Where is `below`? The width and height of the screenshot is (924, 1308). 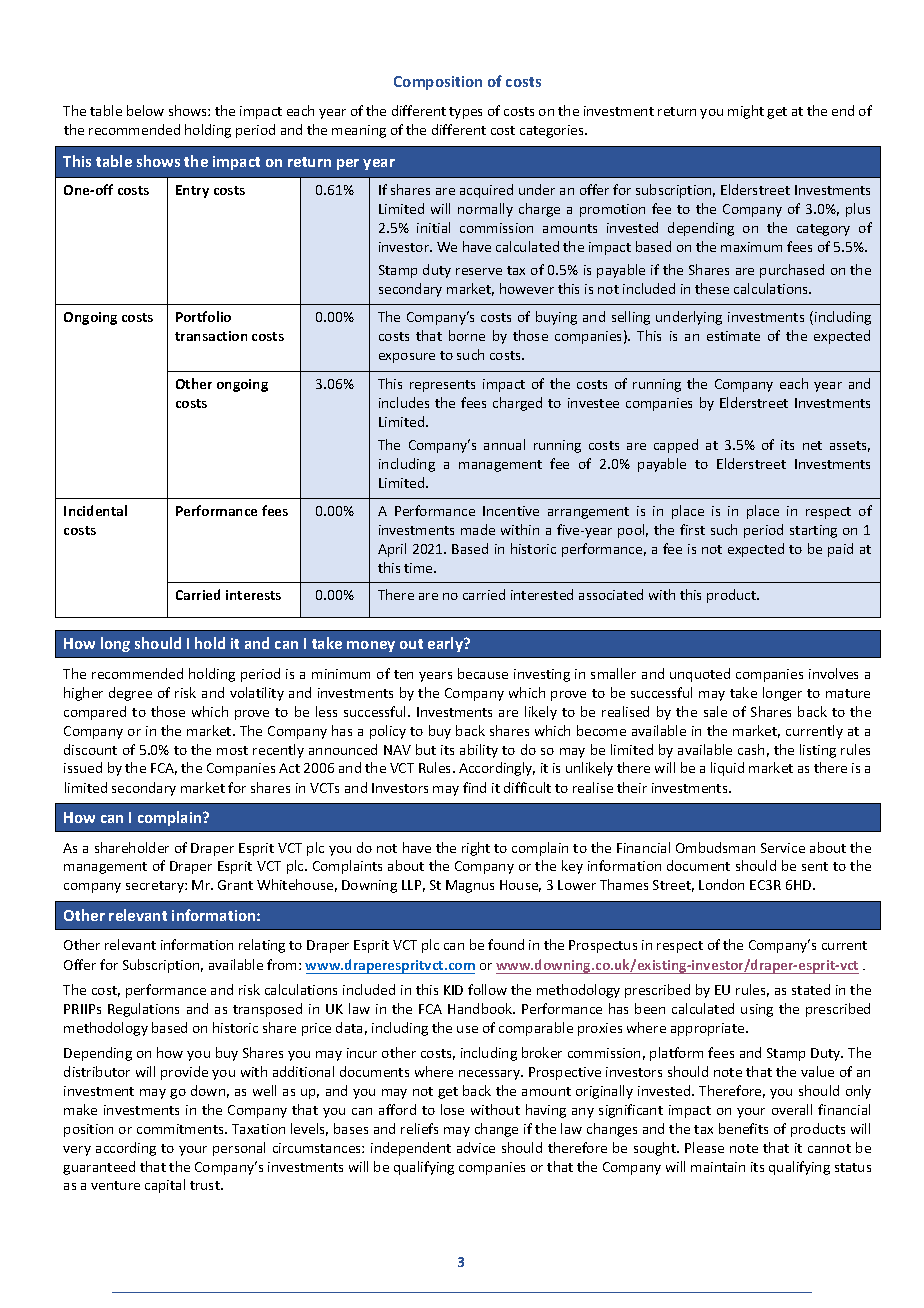
below is located at coordinates (145, 110).
